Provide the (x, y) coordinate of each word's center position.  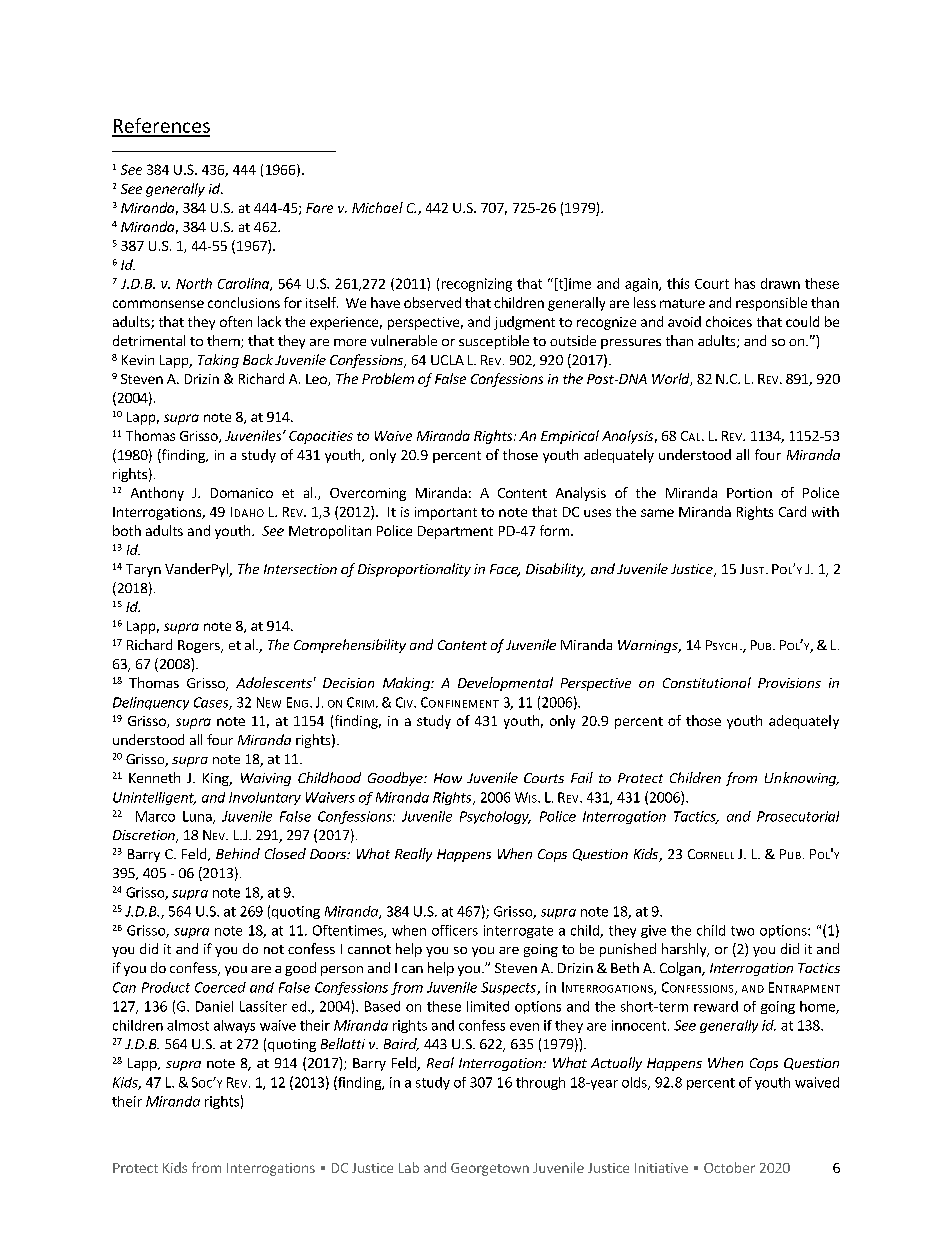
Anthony (157, 494)
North (194, 283)
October (729, 1167)
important (446, 513)
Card (792, 511)
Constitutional (707, 682)
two (742, 931)
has (745, 283)
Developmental (505, 684)
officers (455, 930)
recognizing (477, 285)
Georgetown (490, 1169)
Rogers (200, 646)
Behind (238, 853)
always (234, 1026)
